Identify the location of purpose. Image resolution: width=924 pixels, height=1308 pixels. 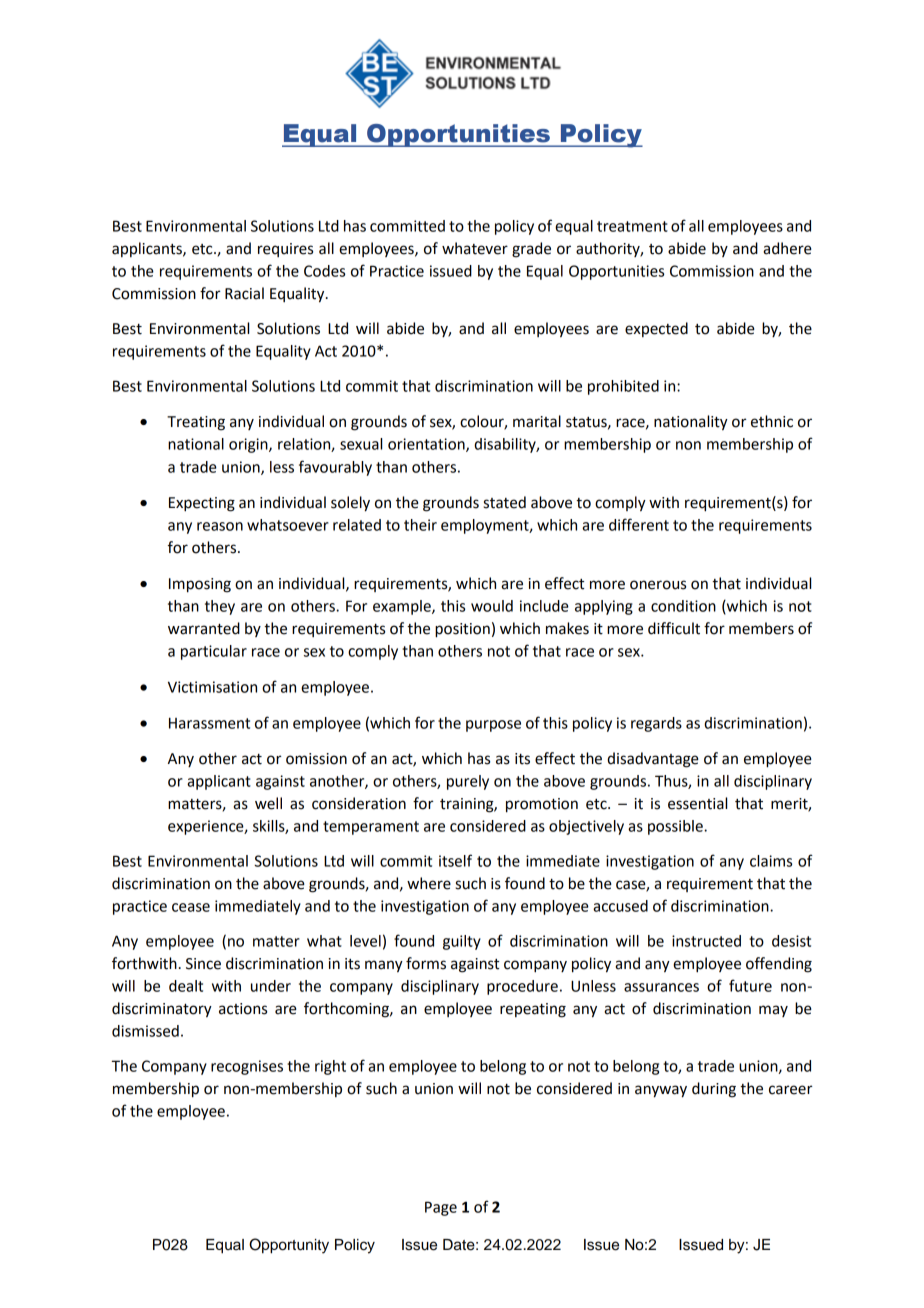
(493, 726).
